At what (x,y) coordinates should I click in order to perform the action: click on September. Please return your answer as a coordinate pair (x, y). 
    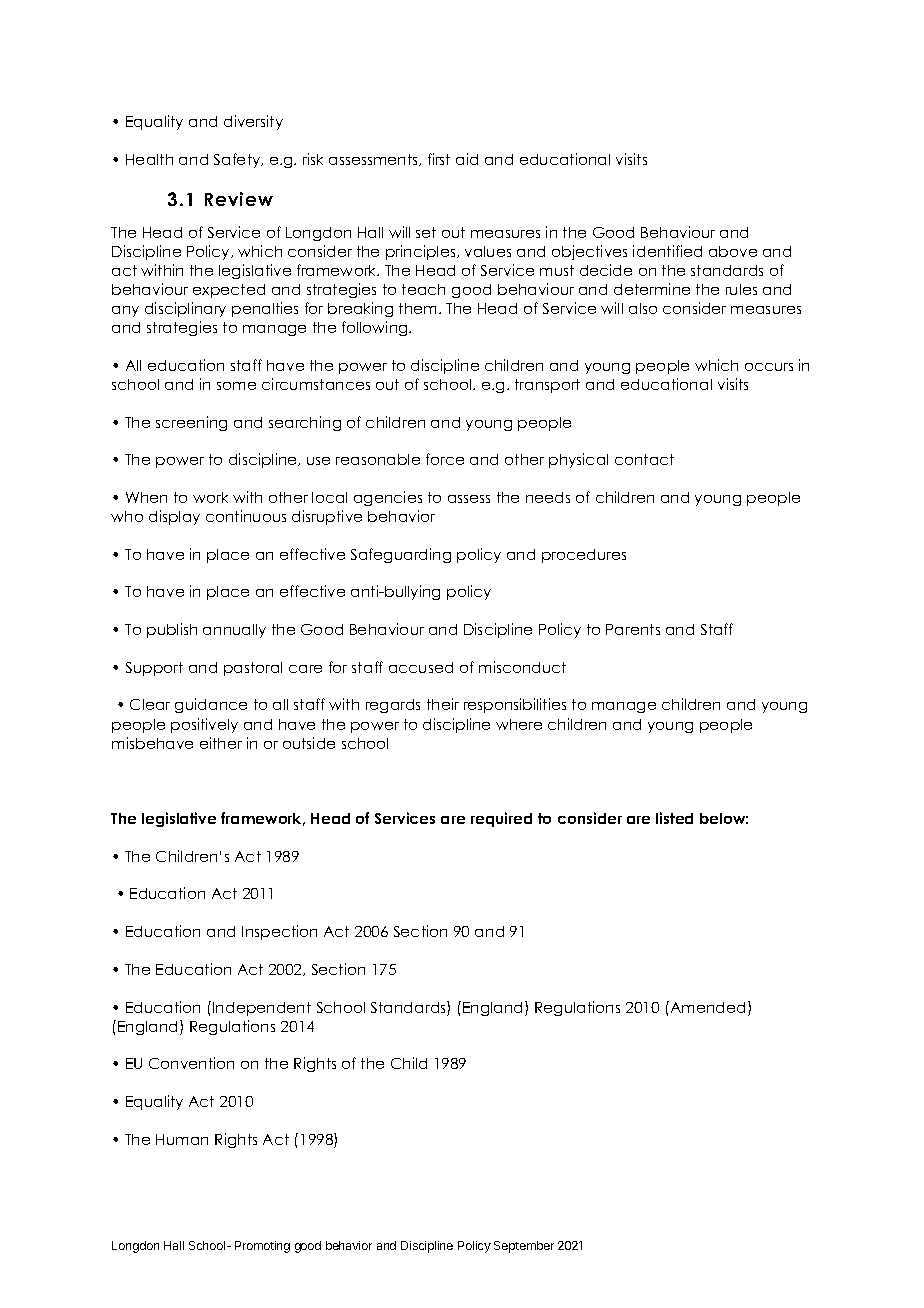
    Looking at the image, I should click on (524, 1247).
